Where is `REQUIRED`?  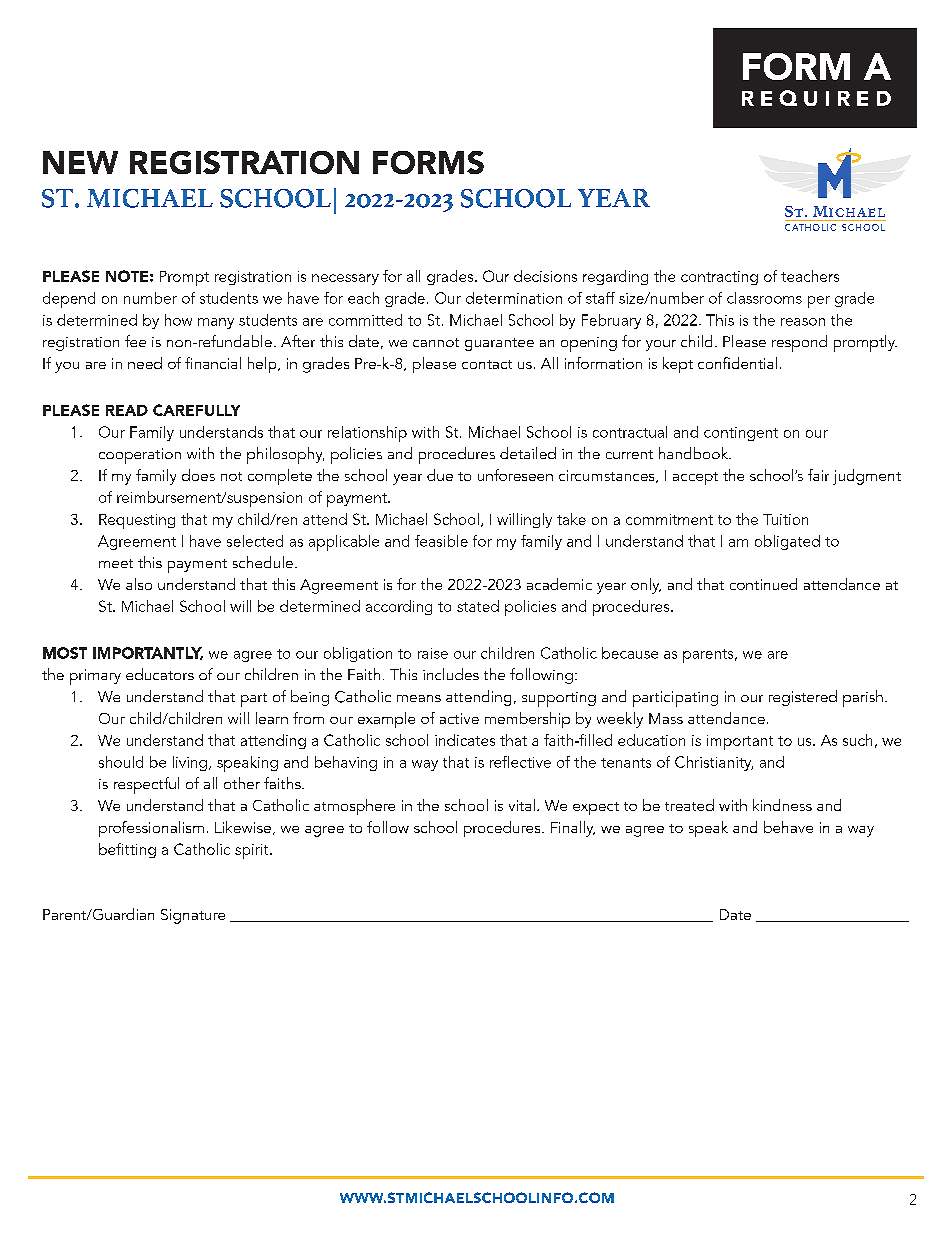
REQUIRED is located at coordinates (816, 98).
